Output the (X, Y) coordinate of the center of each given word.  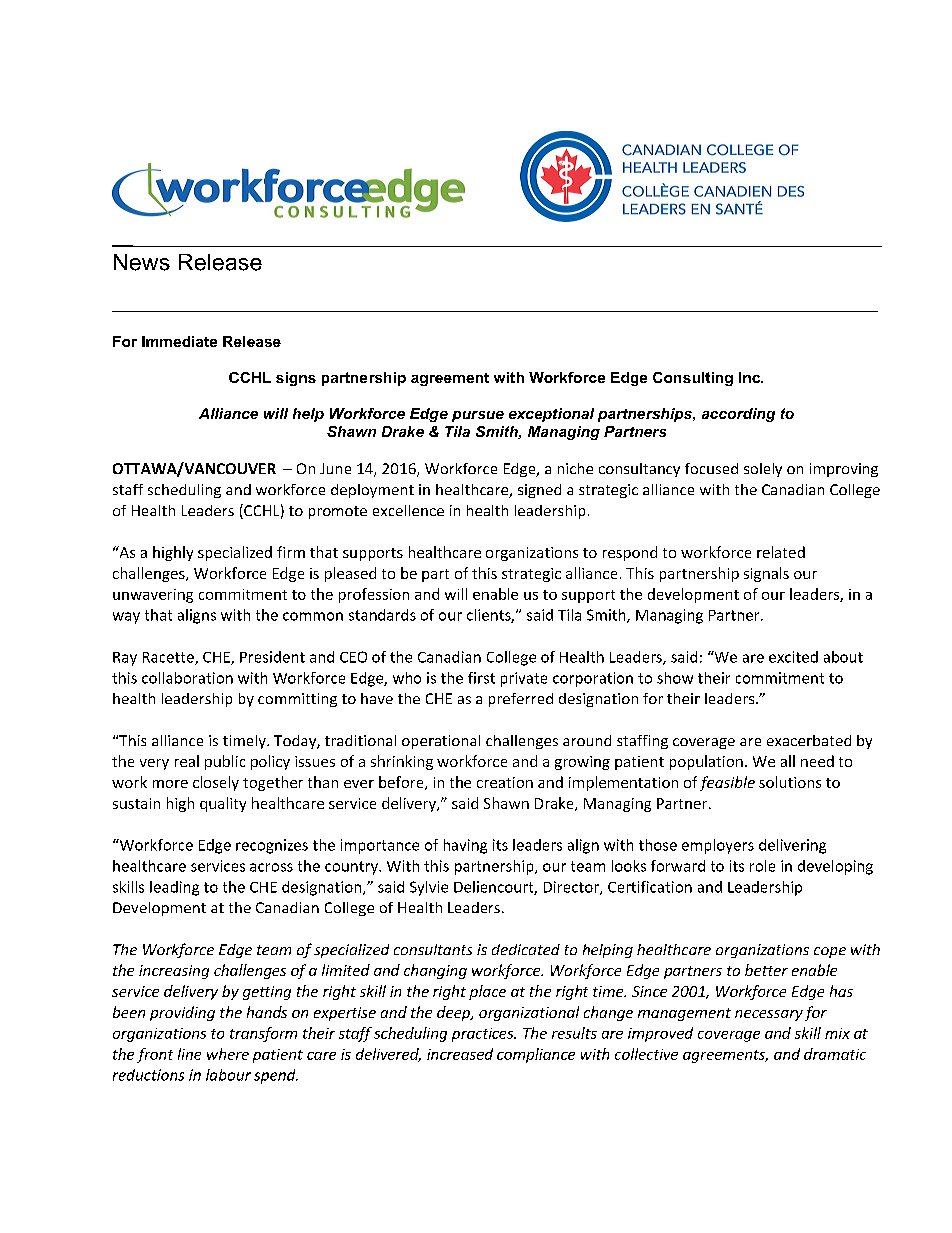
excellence (408, 510)
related (781, 552)
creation (505, 782)
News (142, 262)
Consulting (693, 379)
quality (223, 804)
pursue (478, 416)
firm (291, 552)
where (228, 1054)
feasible (727, 783)
